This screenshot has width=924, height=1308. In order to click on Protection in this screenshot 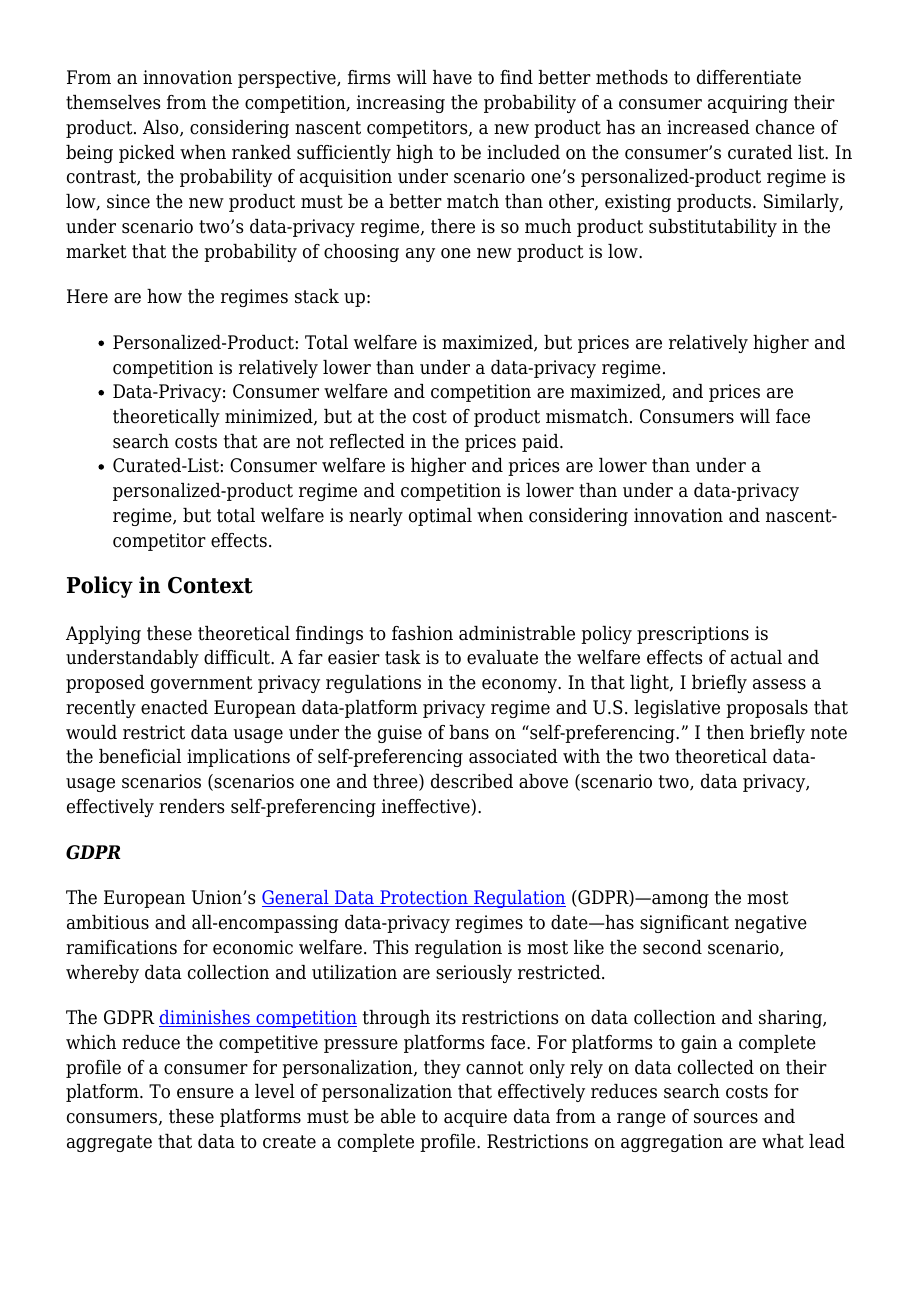, I will do `click(424, 898)`.
